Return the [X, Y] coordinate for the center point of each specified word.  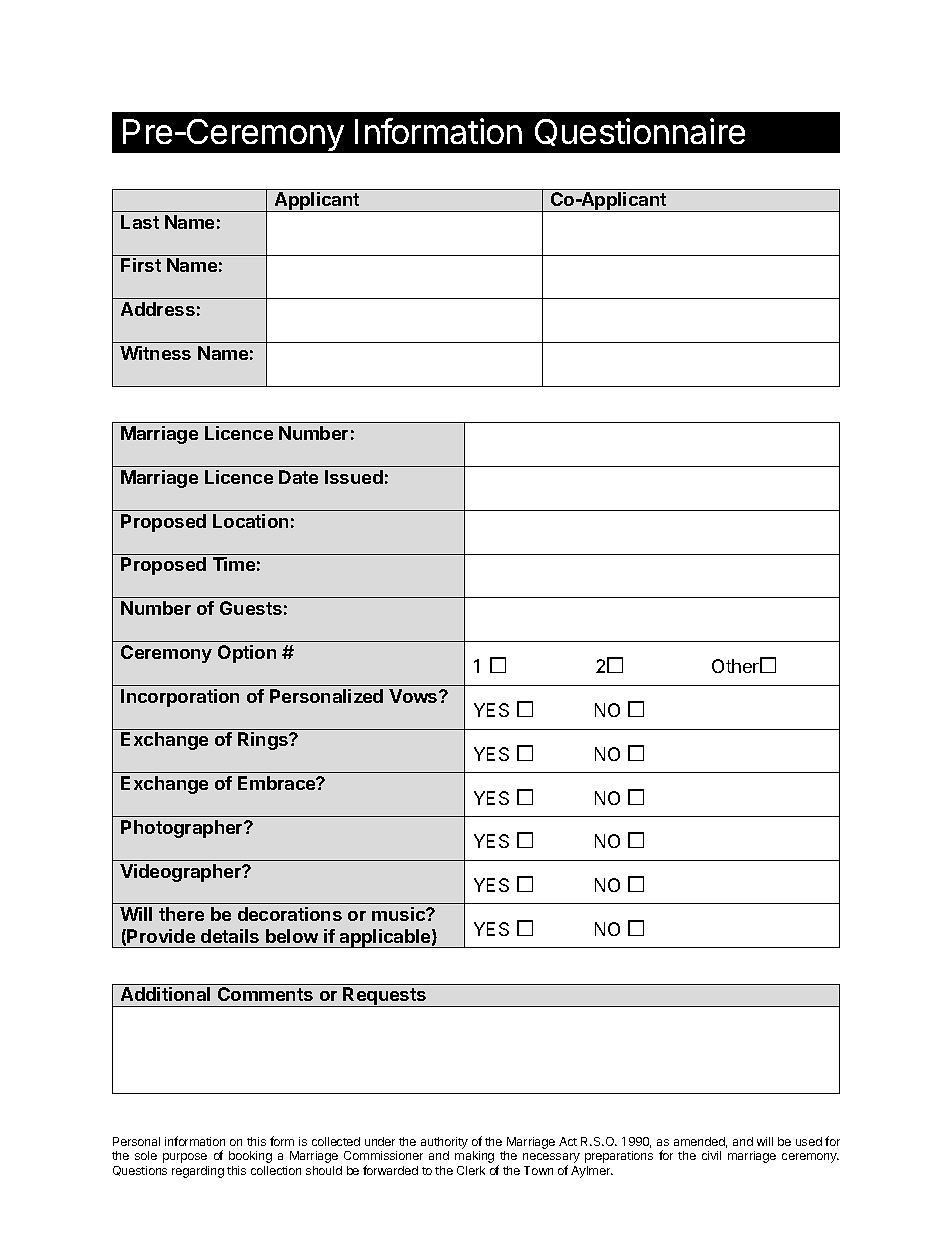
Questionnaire [640, 132]
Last [140, 222]
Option [247, 654]
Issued [354, 477]
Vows [414, 696]
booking [250, 1157]
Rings [264, 741]
